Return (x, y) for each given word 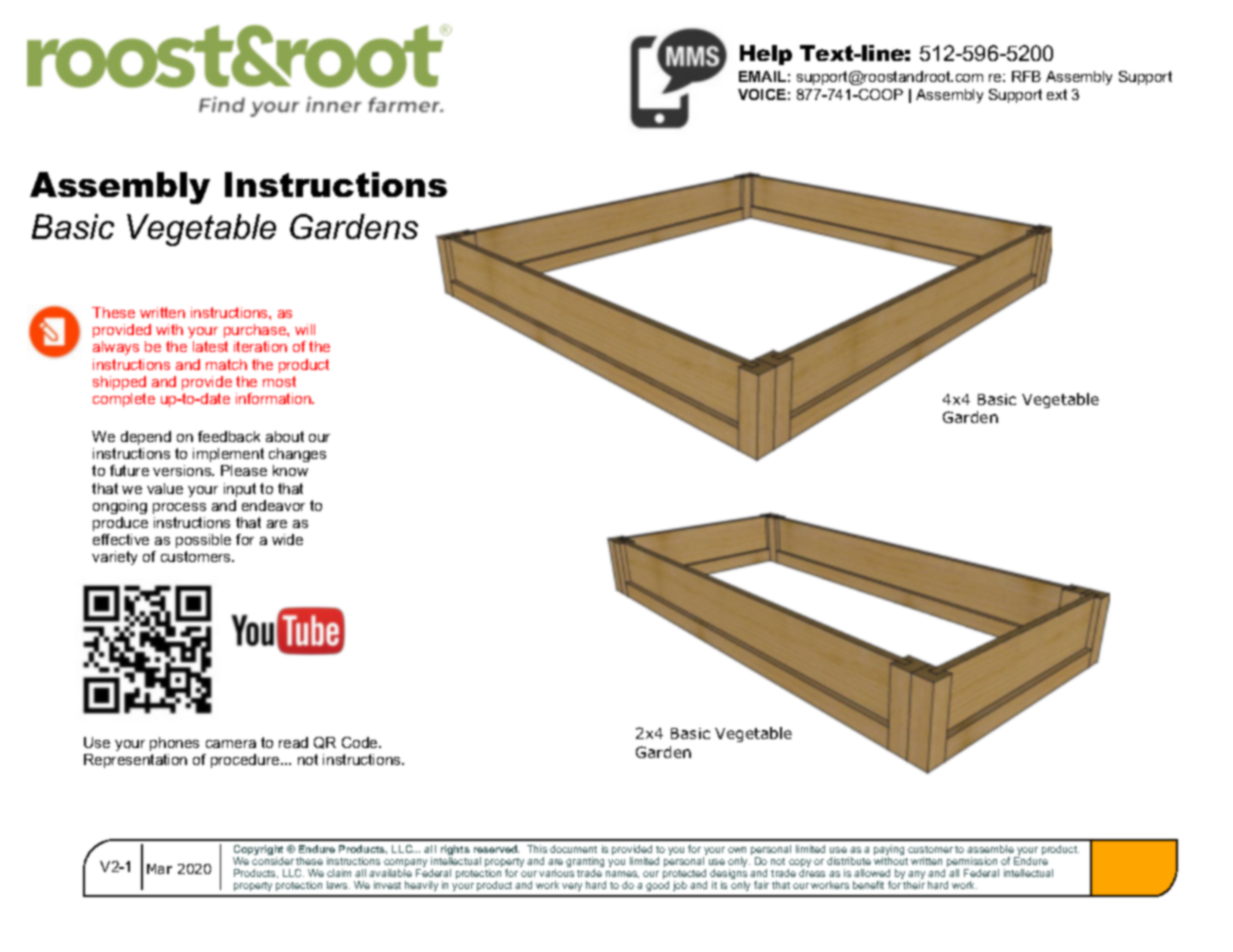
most (279, 381)
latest (210, 346)
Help (766, 55)
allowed (872, 873)
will (305, 329)
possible (203, 541)
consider (273, 861)
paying (889, 851)
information (274, 398)
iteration (260, 346)
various (556, 873)
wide (287, 539)
